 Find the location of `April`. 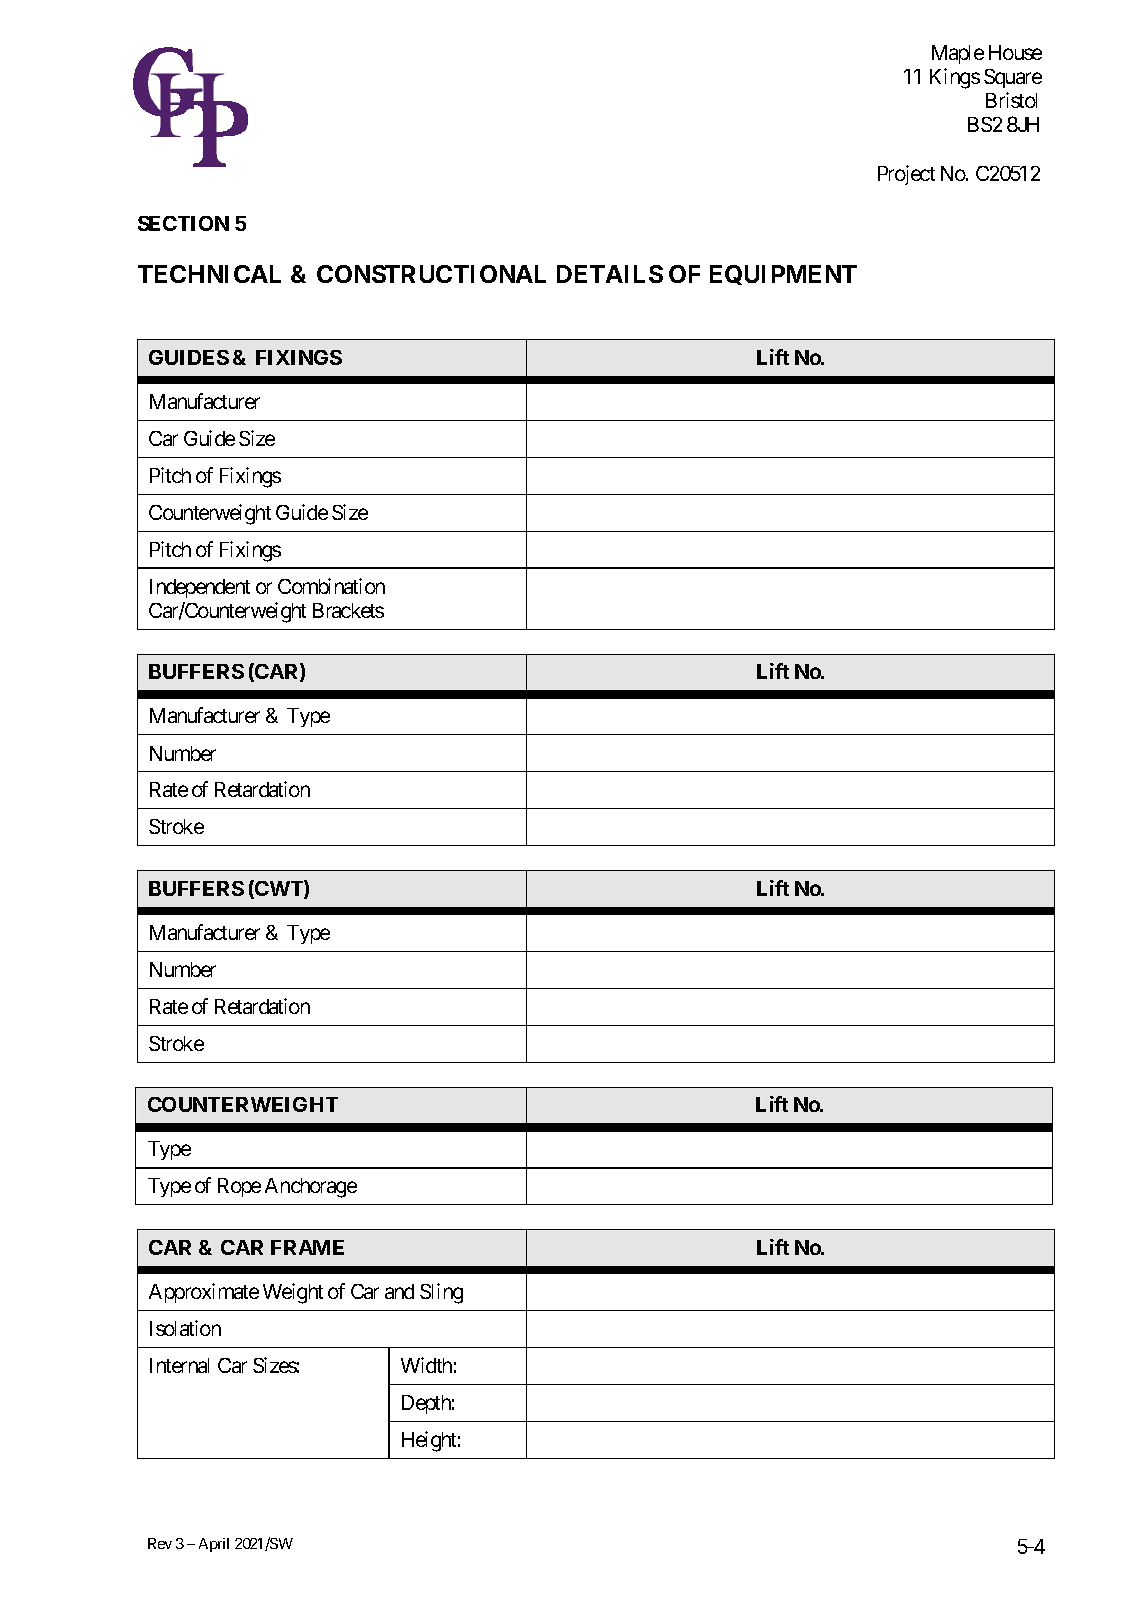

April is located at coordinates (214, 1545).
